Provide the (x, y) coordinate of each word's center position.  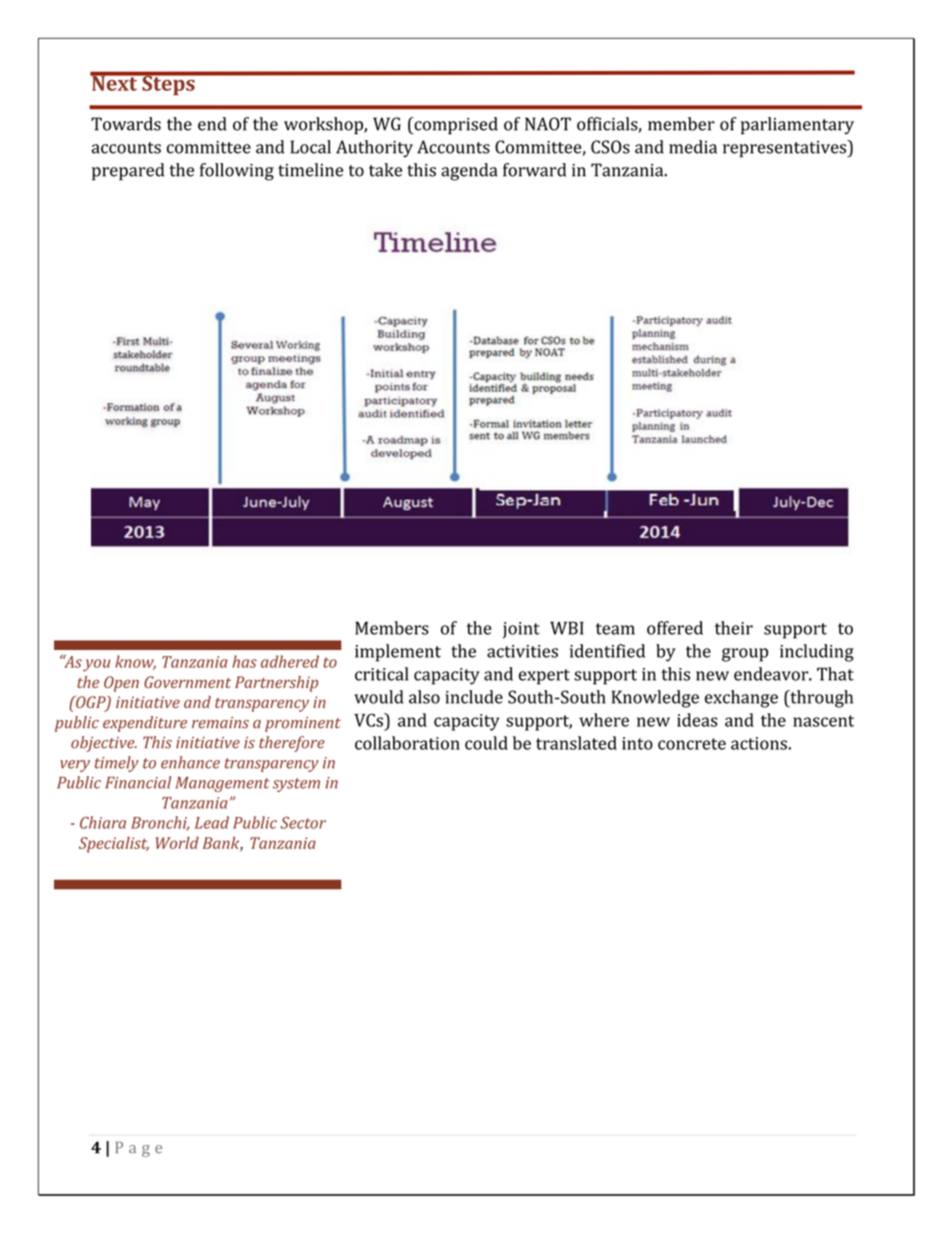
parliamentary (797, 126)
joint (521, 630)
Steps (168, 84)
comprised (455, 126)
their (734, 628)
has (244, 661)
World (177, 843)
